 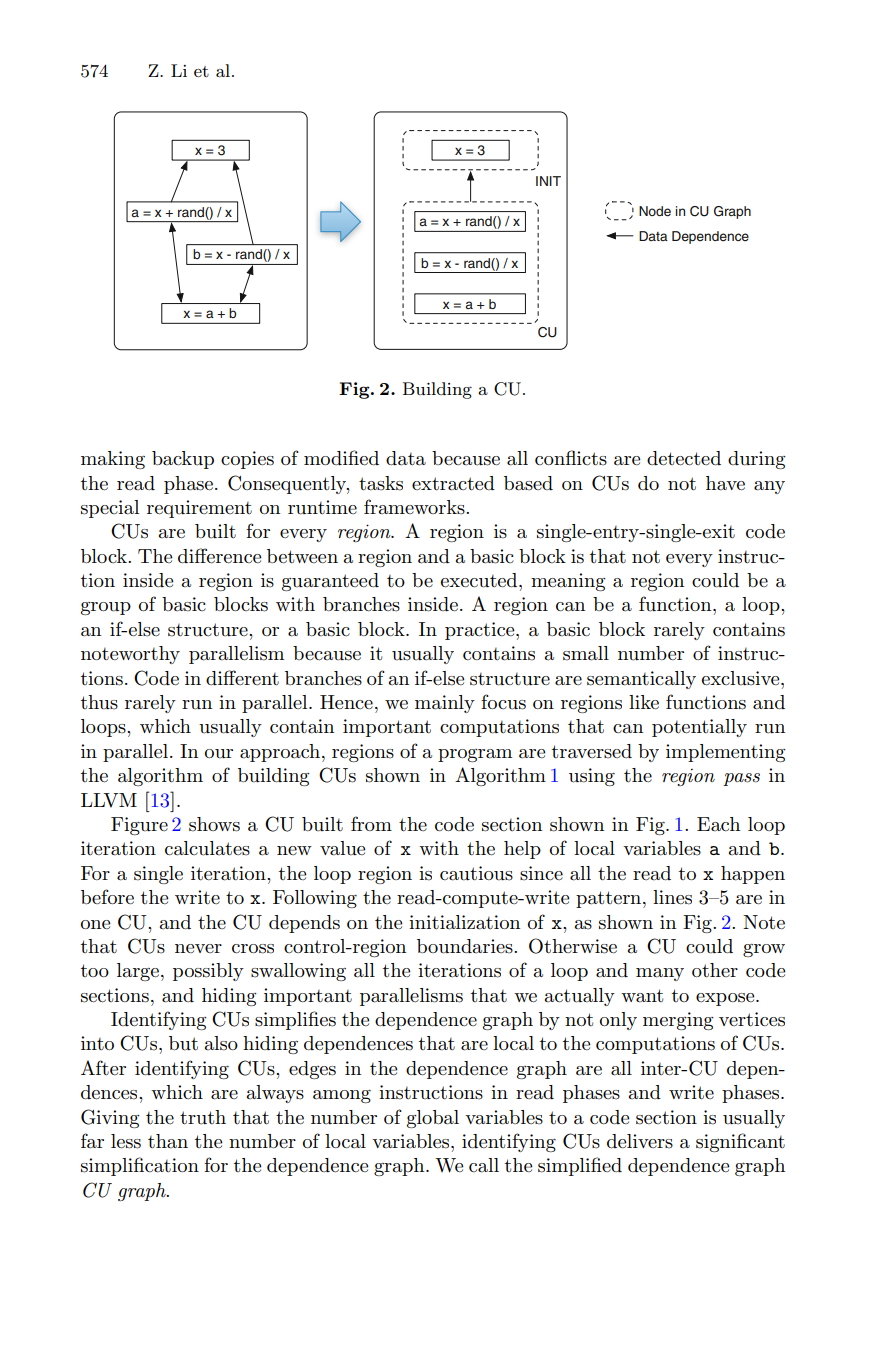 I want to click on detected, so click(x=684, y=458).
